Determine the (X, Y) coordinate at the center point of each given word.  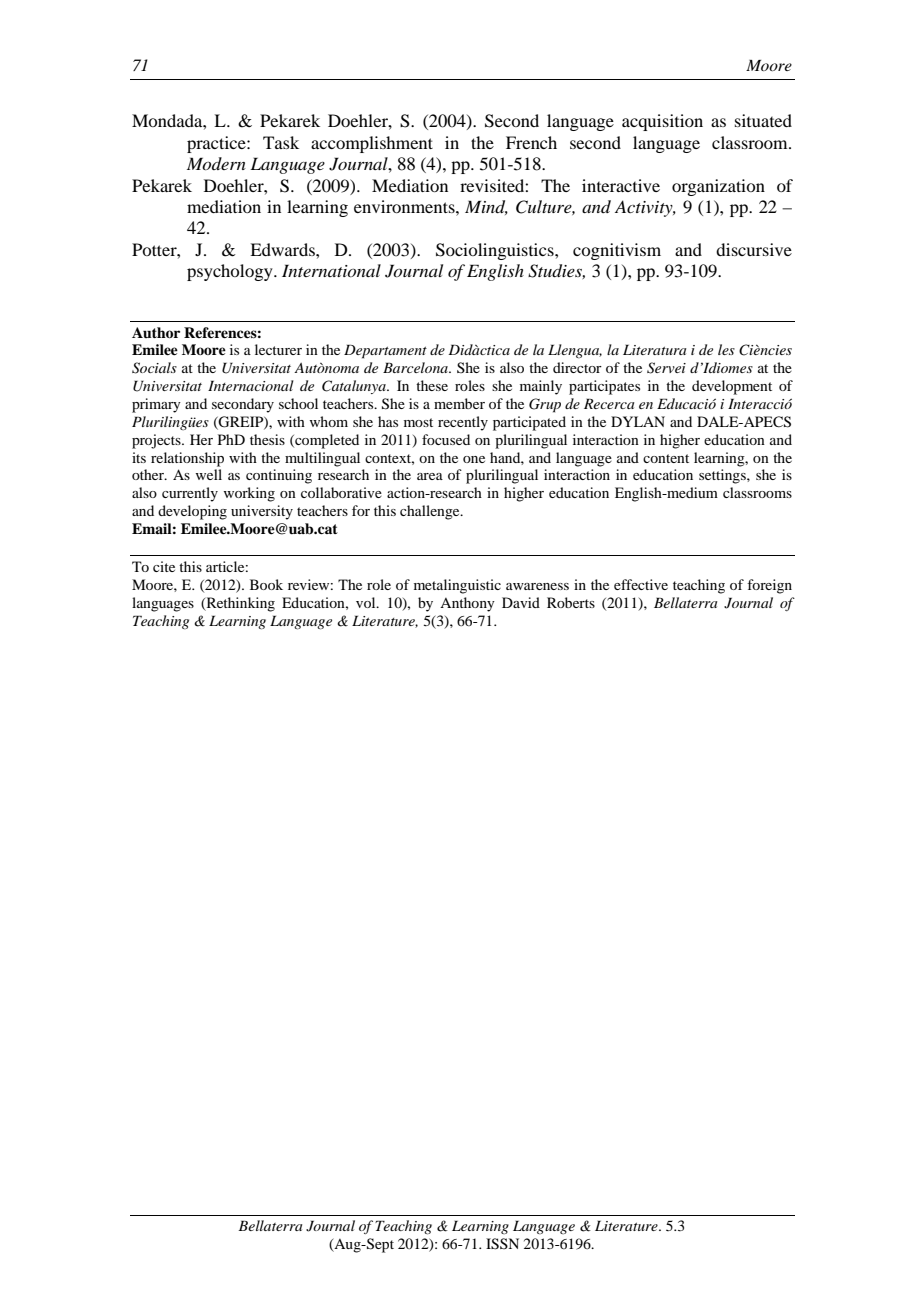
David (521, 602)
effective (641, 584)
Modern (216, 163)
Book (266, 584)
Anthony (467, 604)
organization (718, 187)
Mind (486, 207)
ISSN (502, 1244)
